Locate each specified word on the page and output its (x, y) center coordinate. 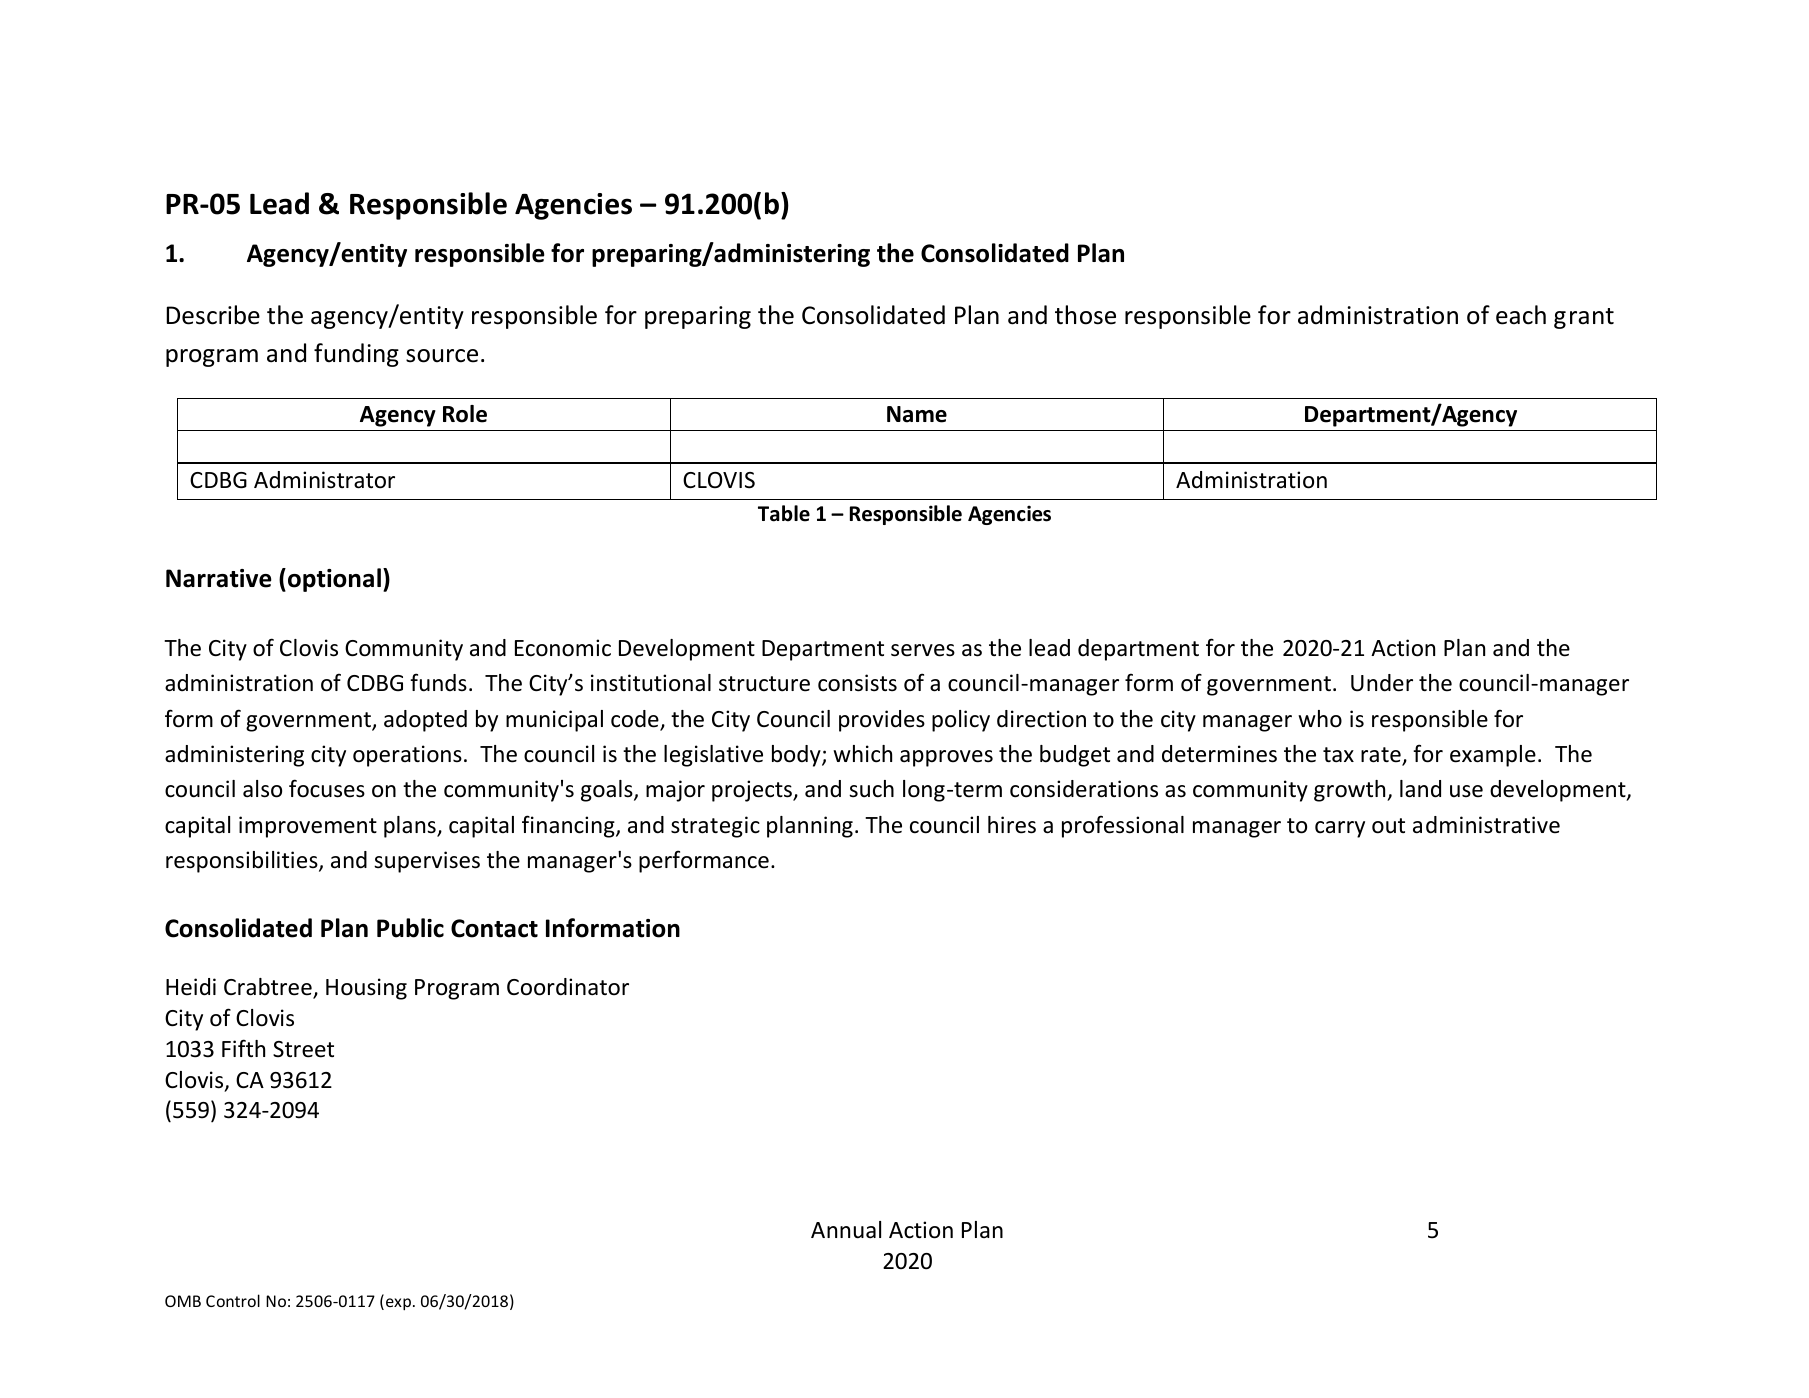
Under (1382, 683)
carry (1340, 829)
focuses (327, 788)
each (1521, 315)
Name (917, 414)
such (871, 789)
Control (233, 1300)
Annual (846, 1230)
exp (398, 1304)
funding (356, 355)
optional (334, 580)
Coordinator (568, 987)
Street (303, 1049)
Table (784, 513)
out (1388, 826)
